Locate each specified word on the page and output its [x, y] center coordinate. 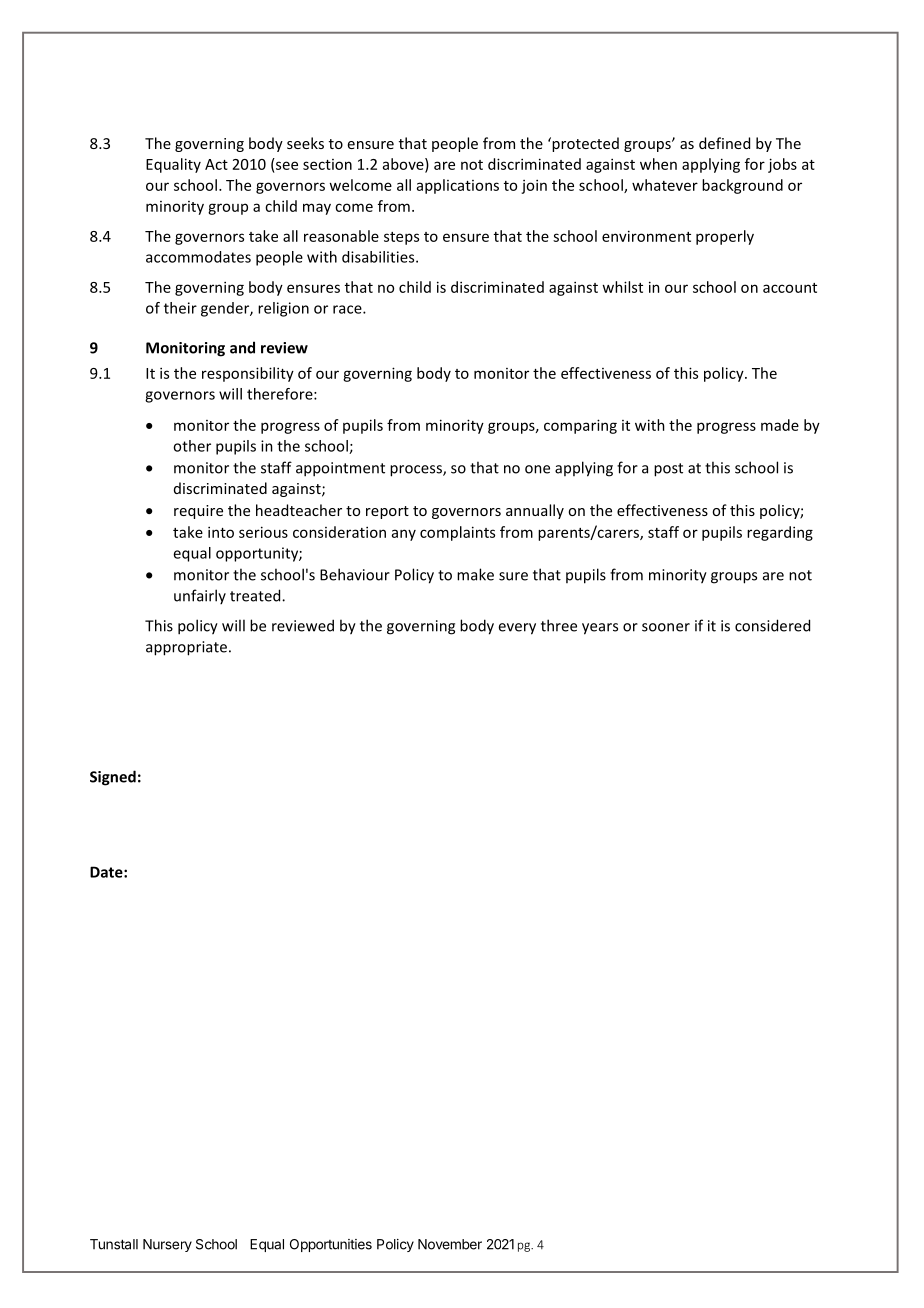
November [450, 1244]
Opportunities [331, 1245]
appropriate [186, 648]
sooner [666, 627]
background [742, 186]
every [517, 629]
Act [216, 164]
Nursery [167, 1245]
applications [458, 186]
